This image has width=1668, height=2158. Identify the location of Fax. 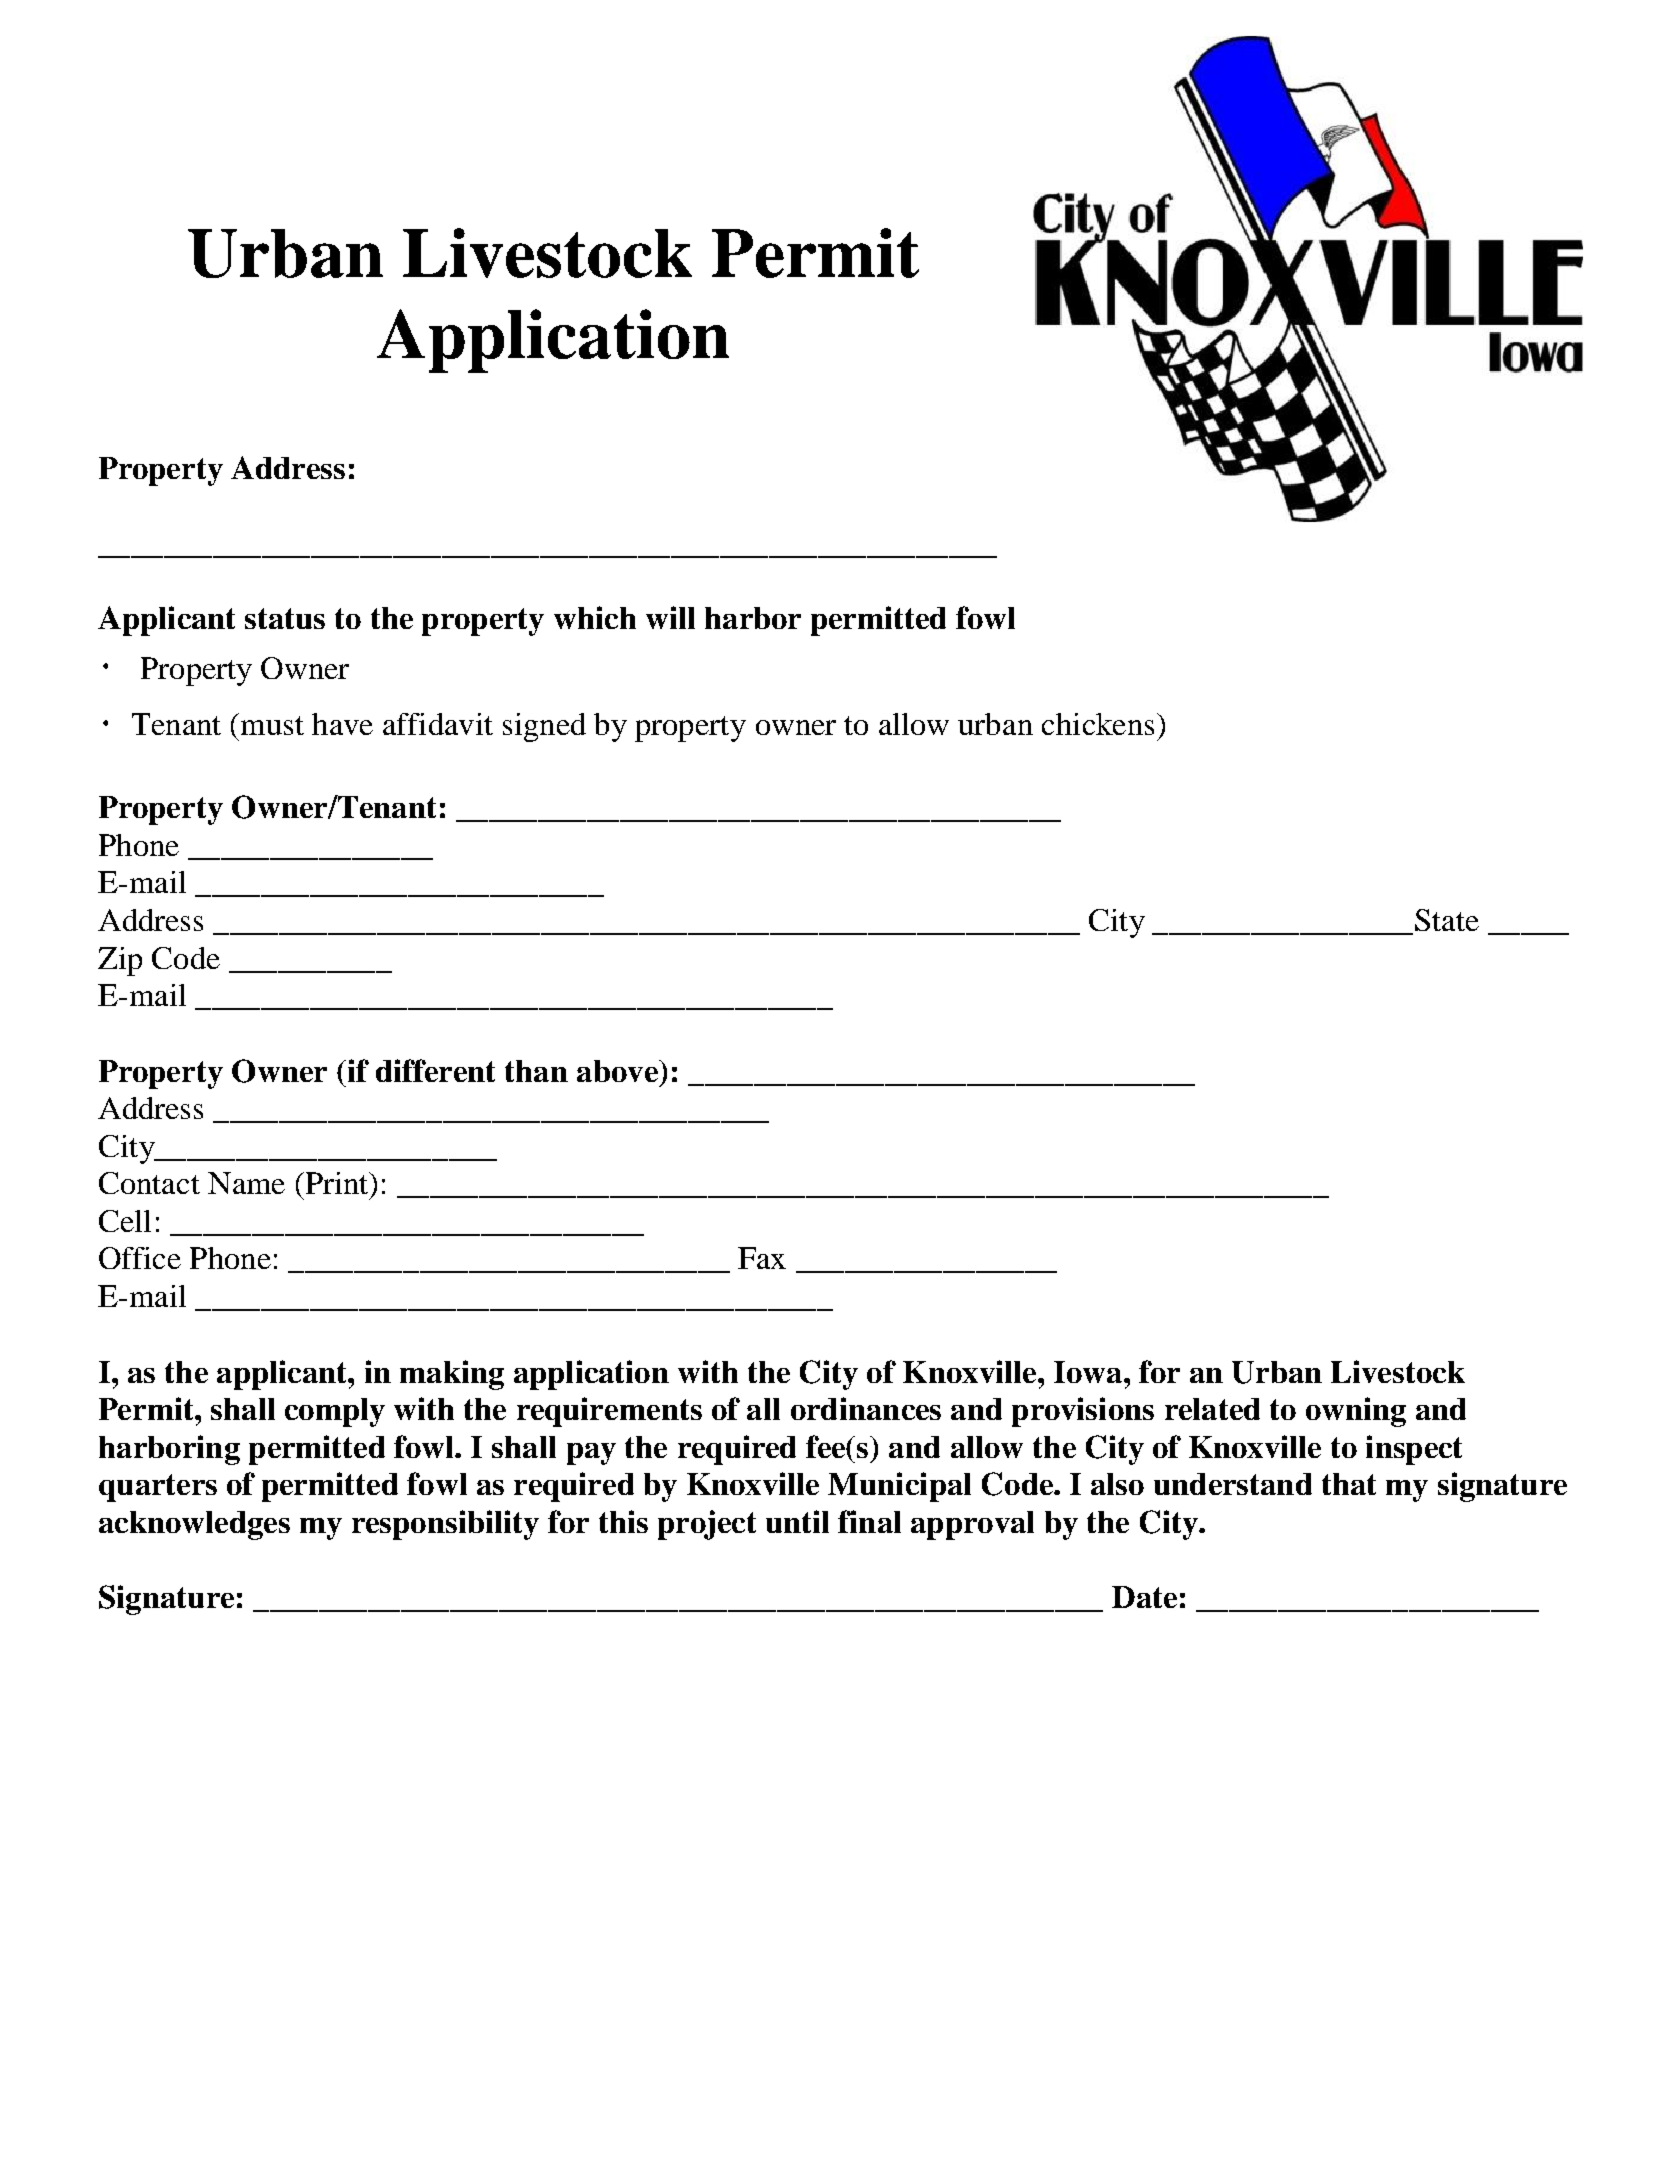
(762, 1258).
